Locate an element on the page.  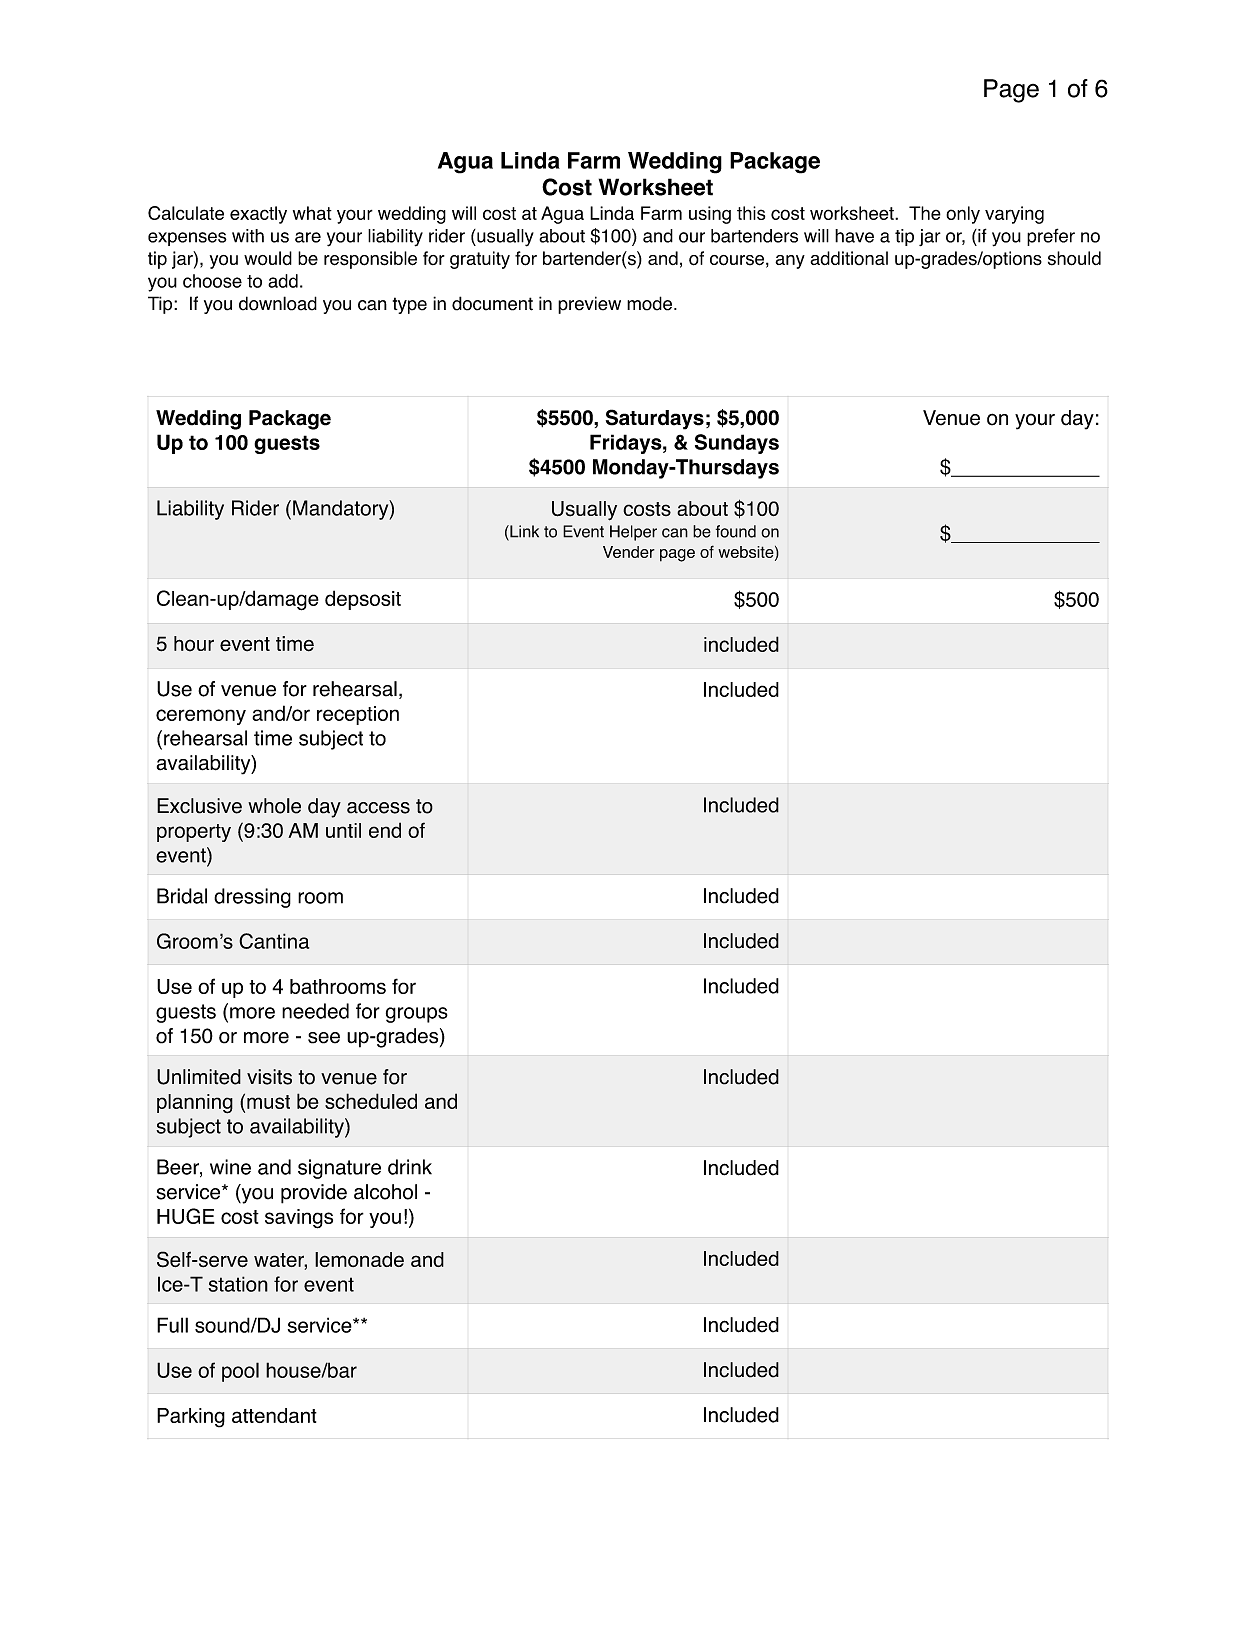
lemonade is located at coordinates (359, 1259).
